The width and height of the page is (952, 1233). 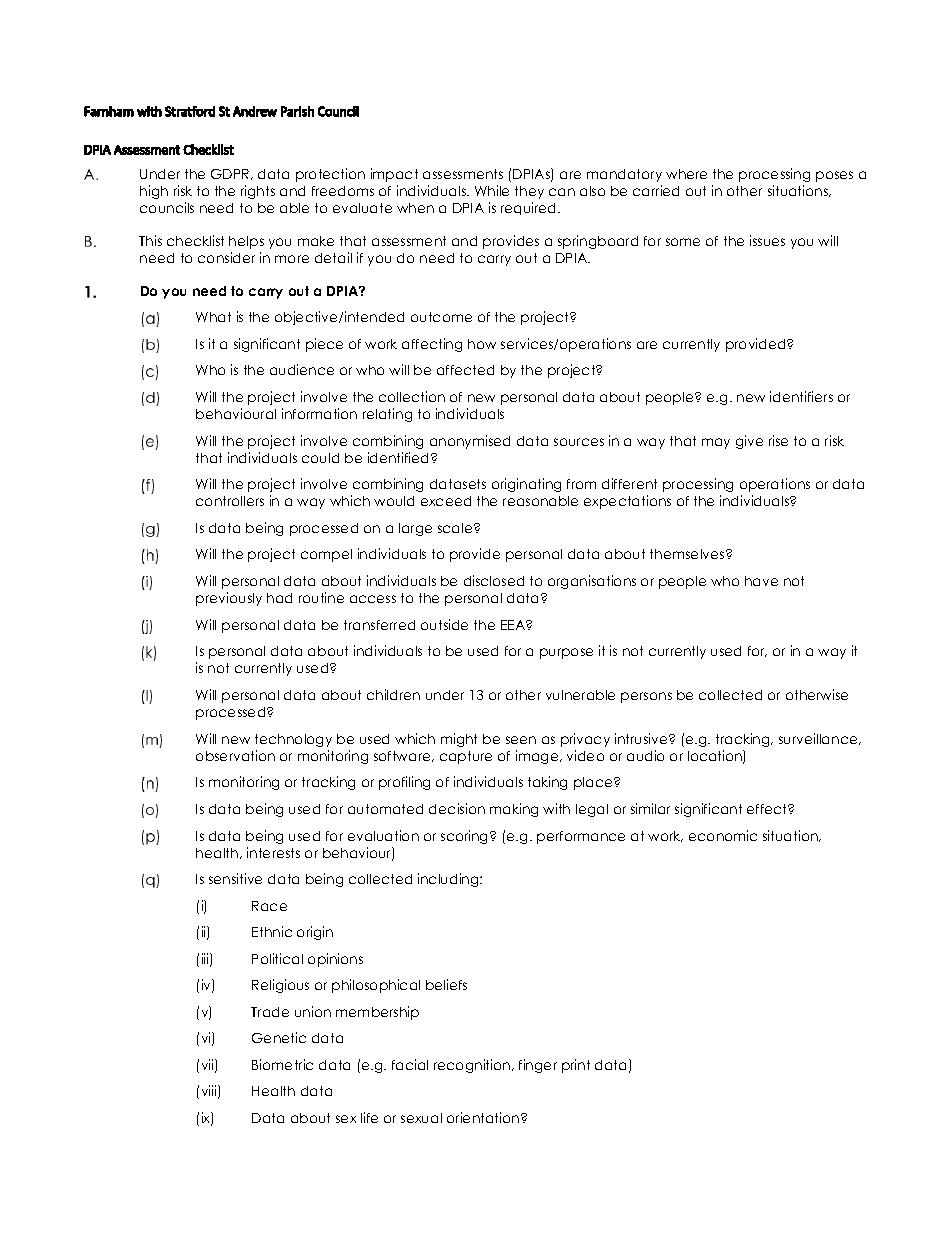 What do you see at coordinates (470, 442) in the page?
I see `anonymised` at bounding box center [470, 442].
